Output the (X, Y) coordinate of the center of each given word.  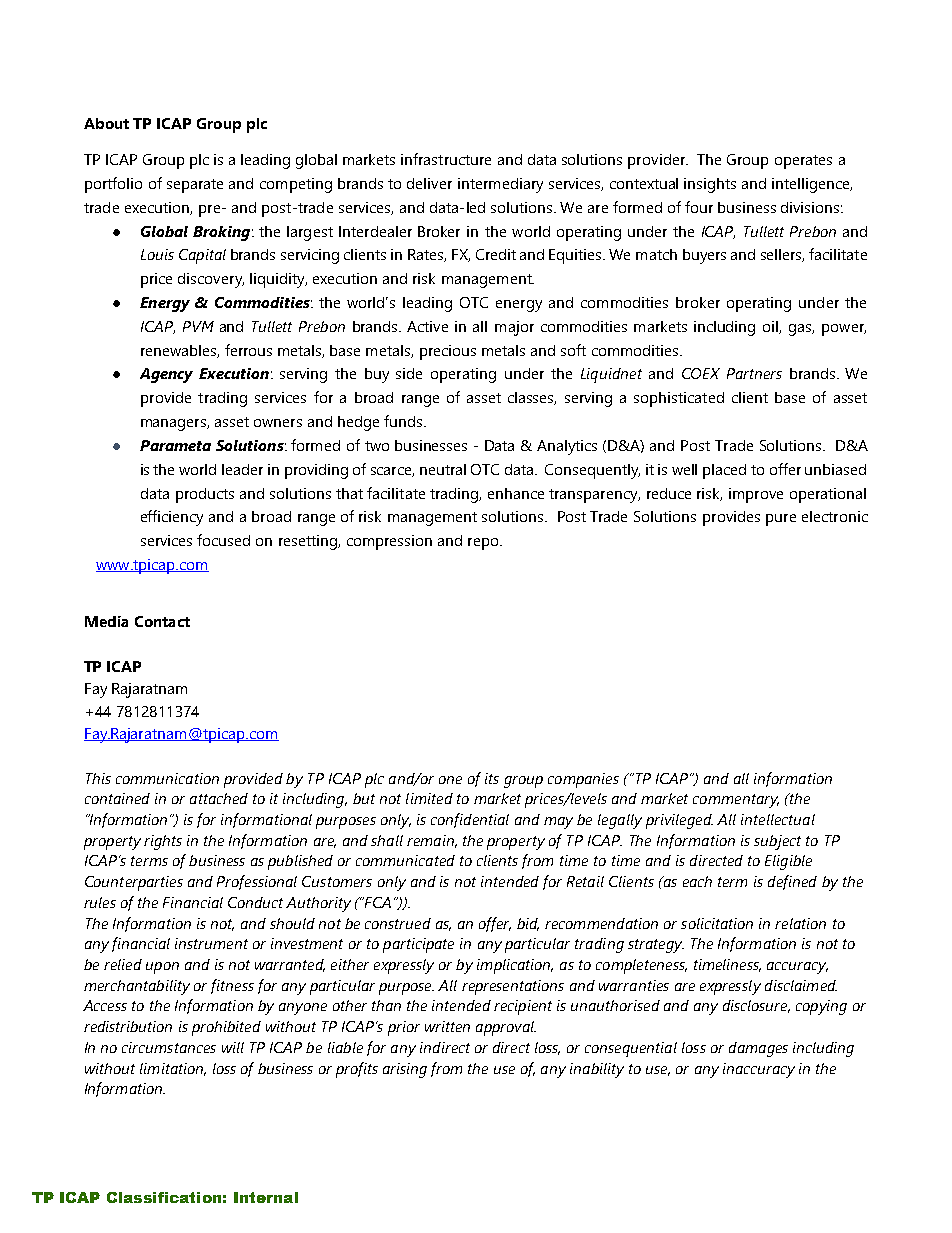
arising (405, 1070)
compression (389, 542)
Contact (162, 621)
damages (758, 1049)
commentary (736, 801)
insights (710, 185)
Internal (266, 1197)
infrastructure (446, 159)
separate (195, 186)
